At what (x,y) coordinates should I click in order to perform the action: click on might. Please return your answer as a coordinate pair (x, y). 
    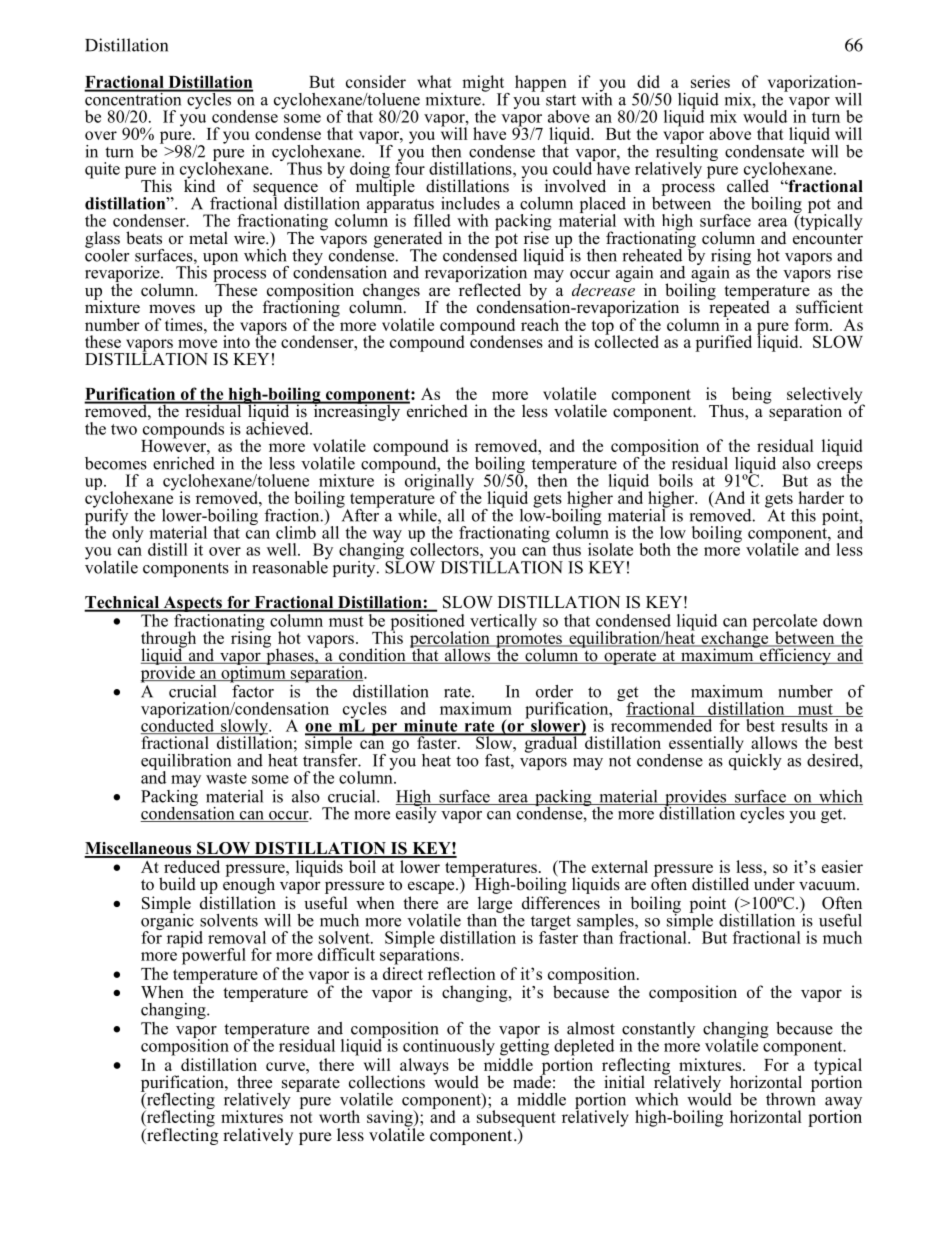
    Looking at the image, I should click on (484, 84).
